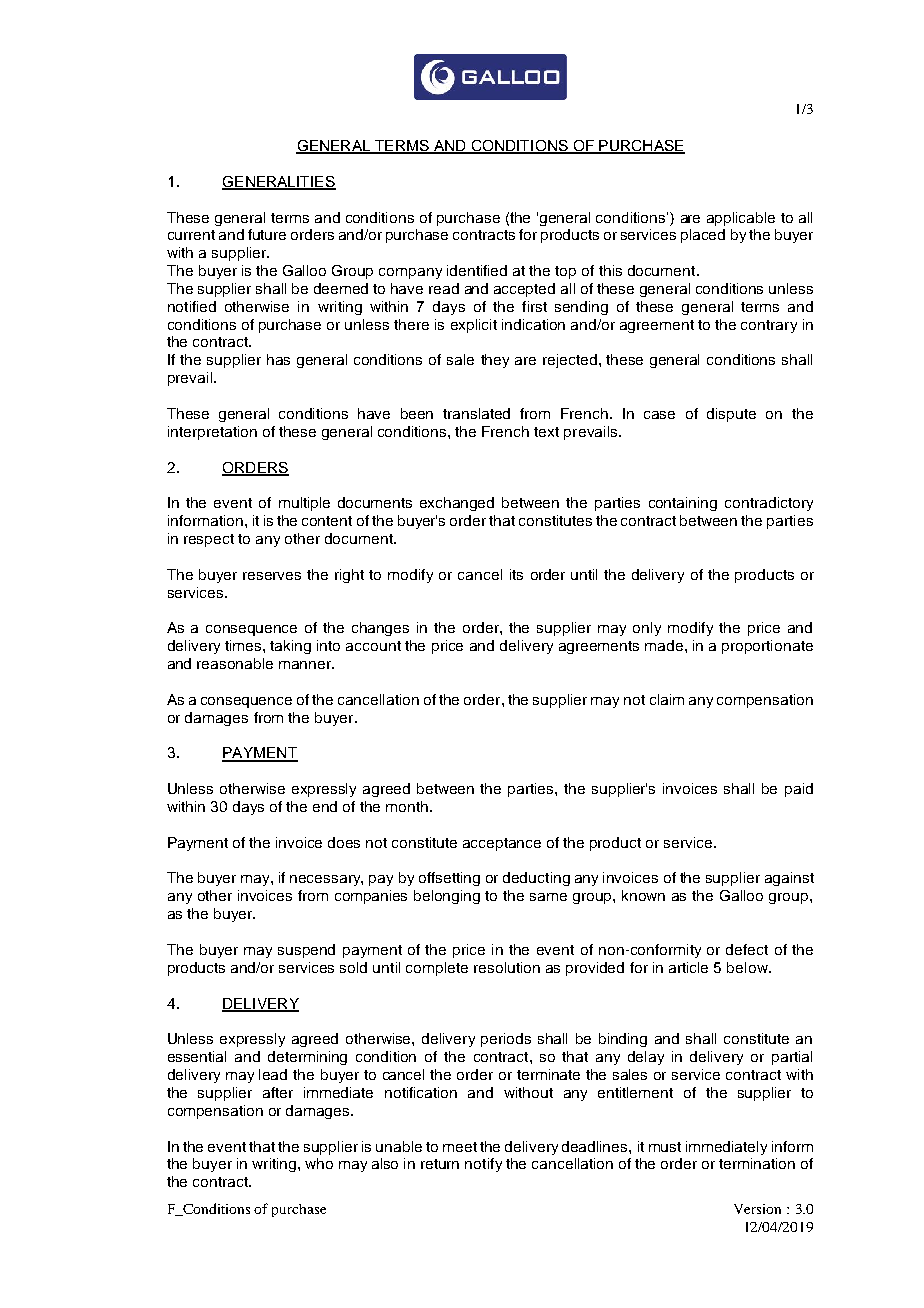 This document has height=1308, width=924. What do you see at coordinates (344, 842) in the document?
I see `does` at bounding box center [344, 842].
